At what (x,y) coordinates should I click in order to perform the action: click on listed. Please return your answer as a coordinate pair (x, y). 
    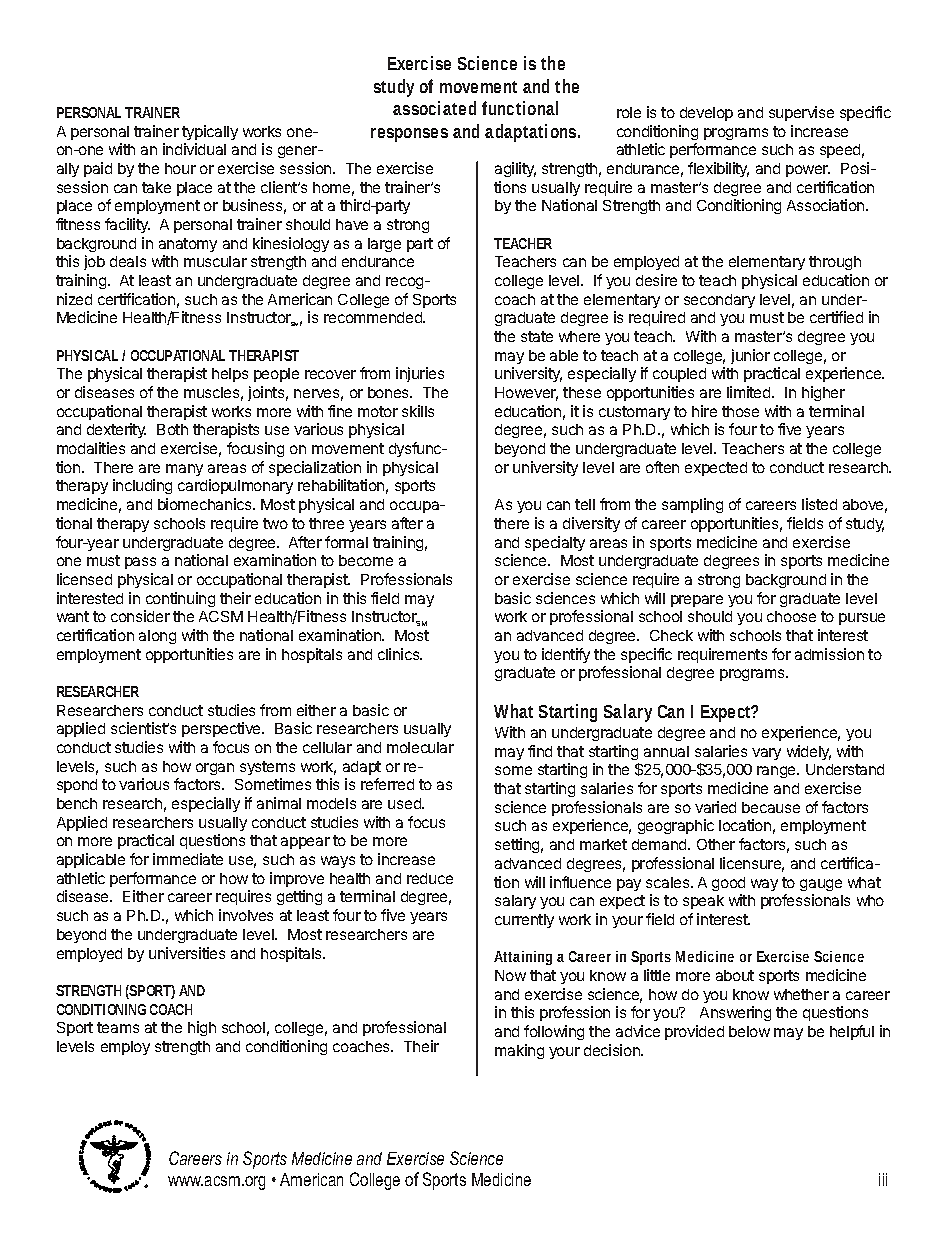
    Looking at the image, I should click on (819, 504).
